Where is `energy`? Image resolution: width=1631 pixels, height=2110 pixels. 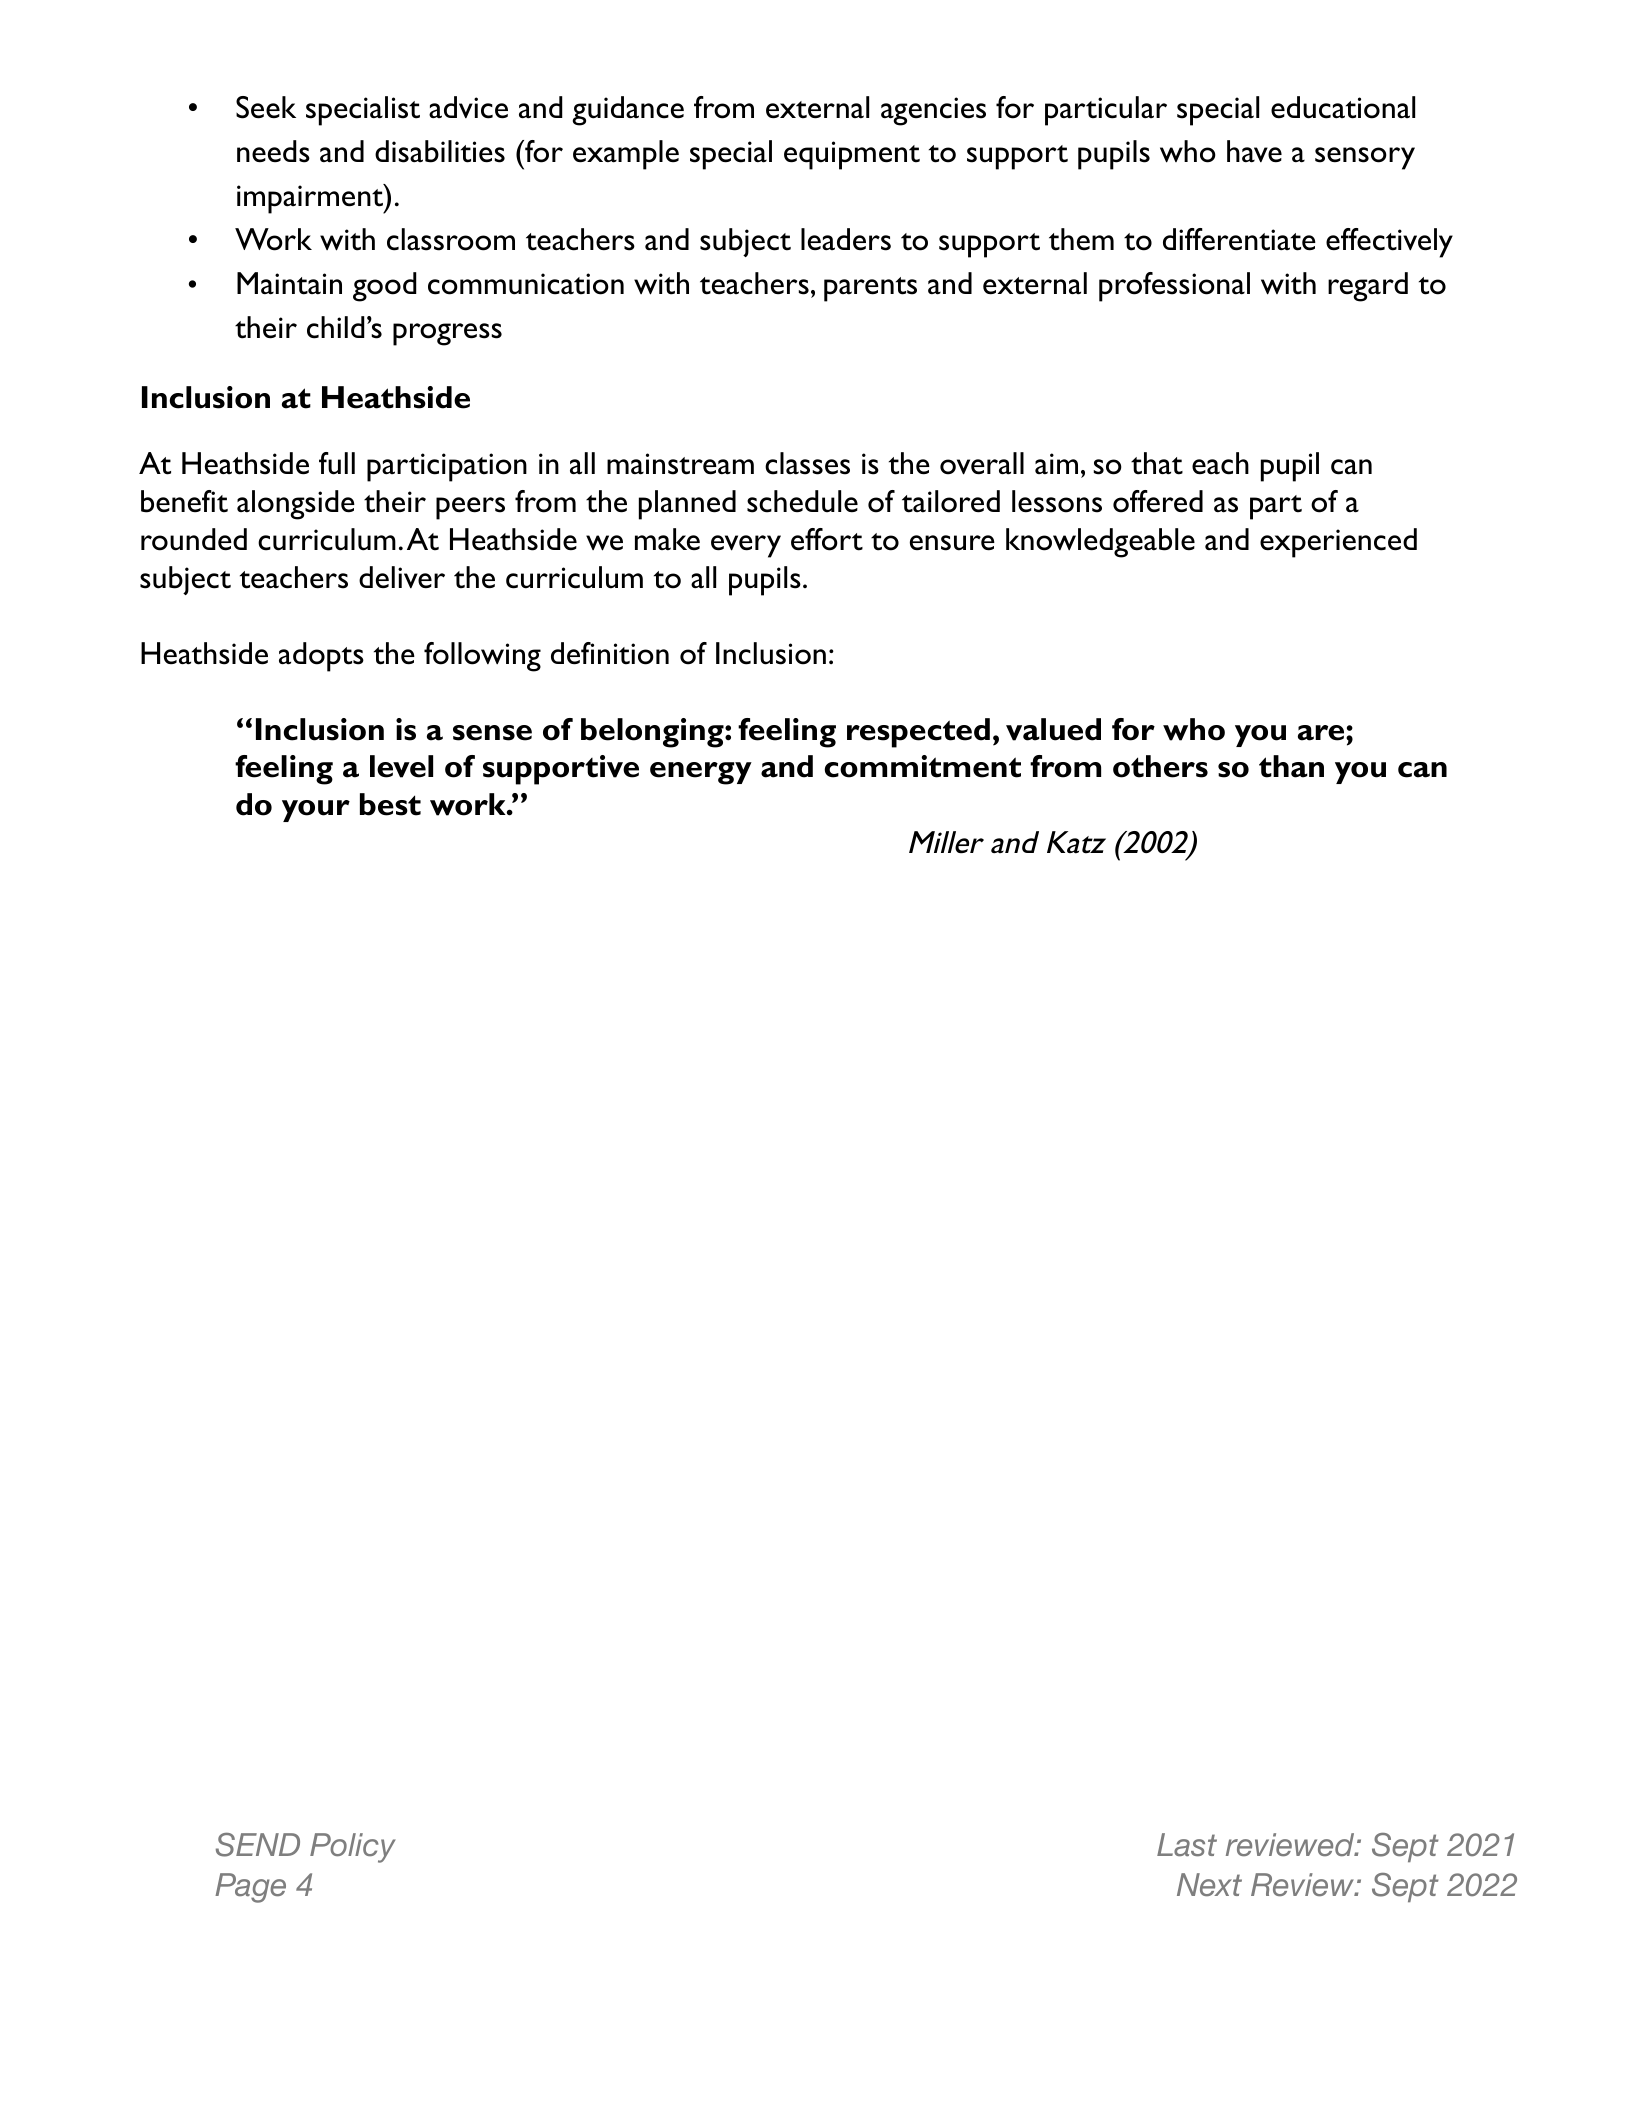
energy is located at coordinates (701, 773).
